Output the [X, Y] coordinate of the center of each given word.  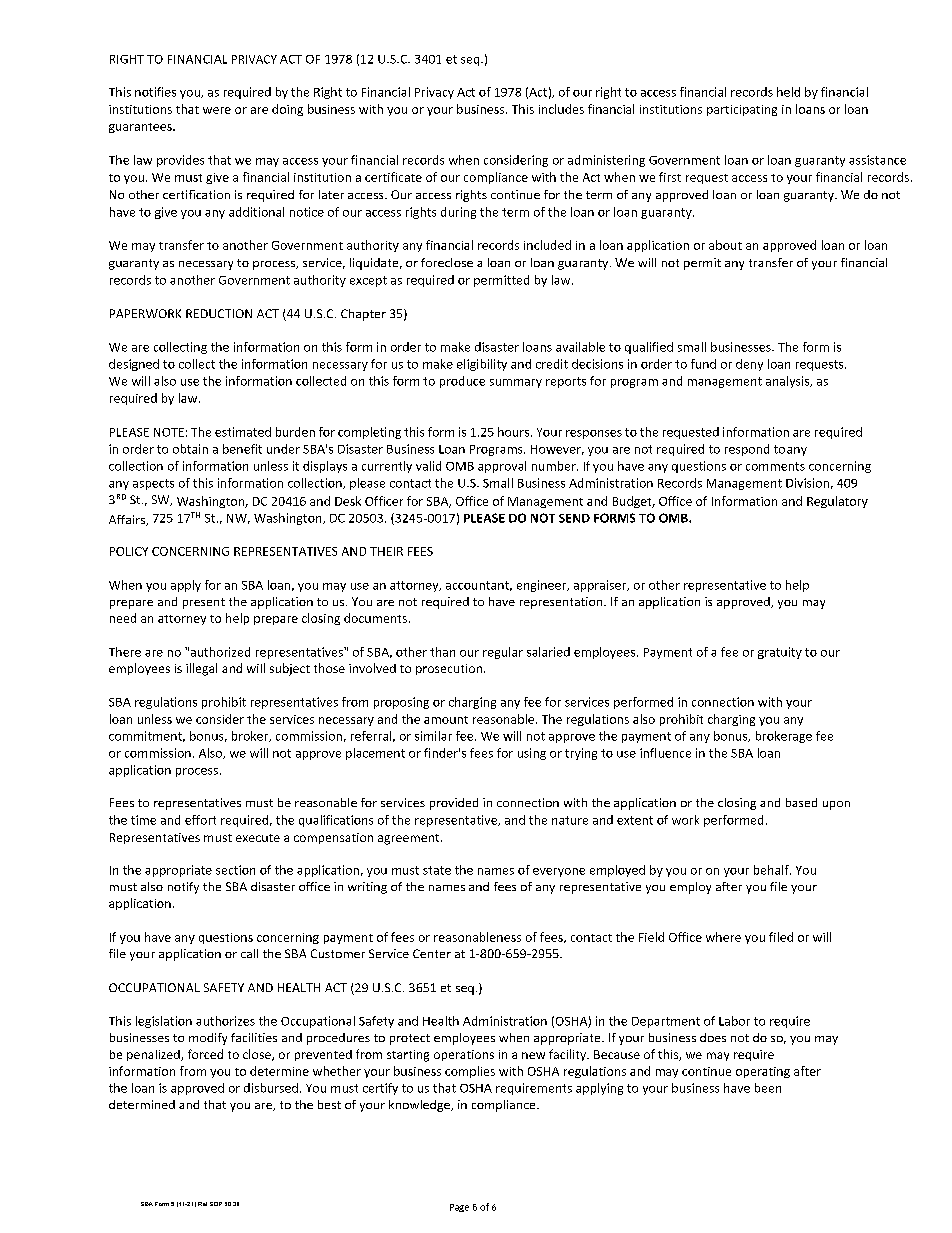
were [217, 110]
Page [459, 1208]
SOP [216, 1204]
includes [561, 109]
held [788, 92]
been [768, 1088]
